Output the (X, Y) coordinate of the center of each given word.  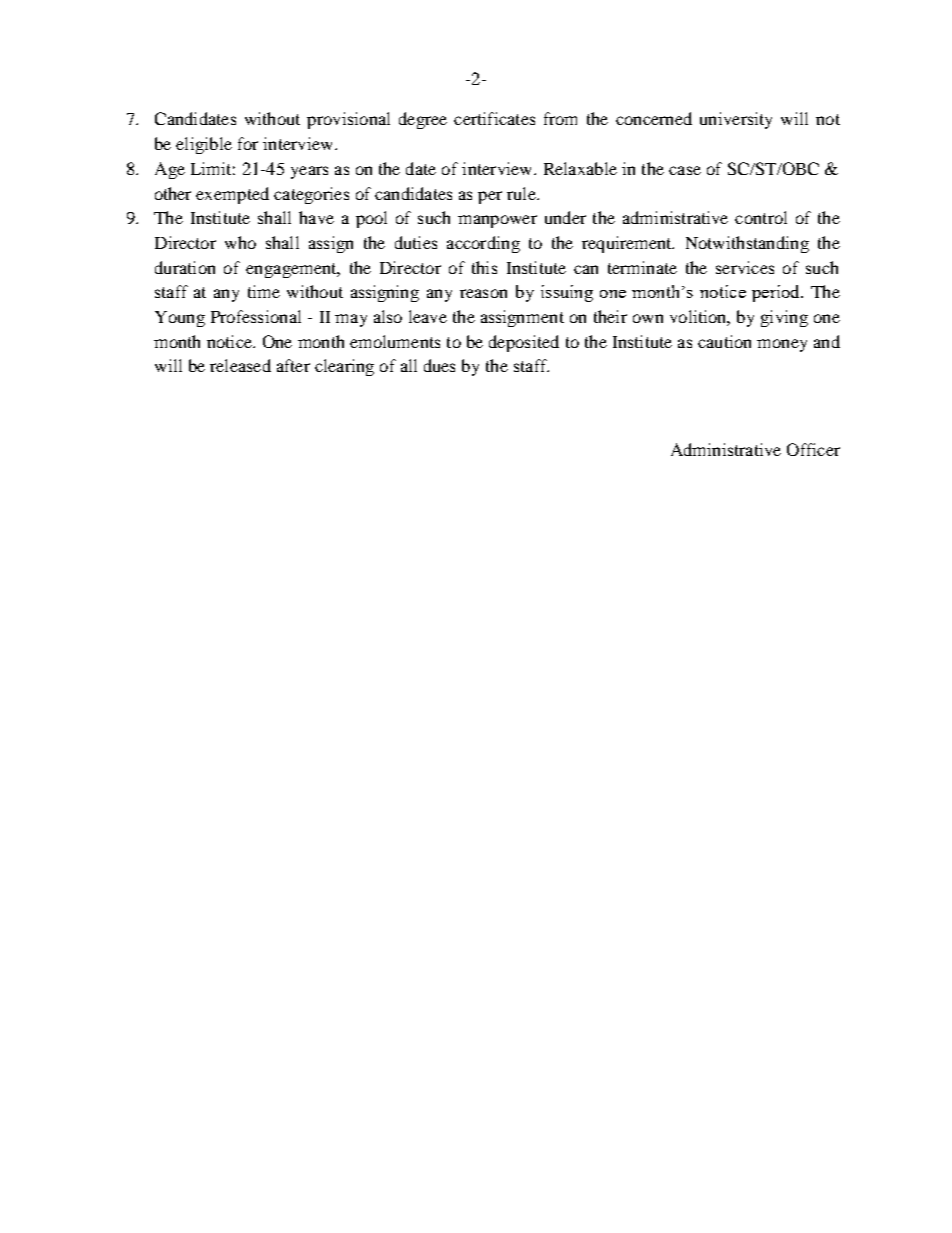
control (761, 217)
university (736, 120)
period (777, 293)
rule (522, 193)
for (248, 143)
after (293, 365)
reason (483, 293)
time (264, 291)
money (782, 345)
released (240, 365)
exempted (232, 195)
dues (439, 365)
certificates (494, 118)
